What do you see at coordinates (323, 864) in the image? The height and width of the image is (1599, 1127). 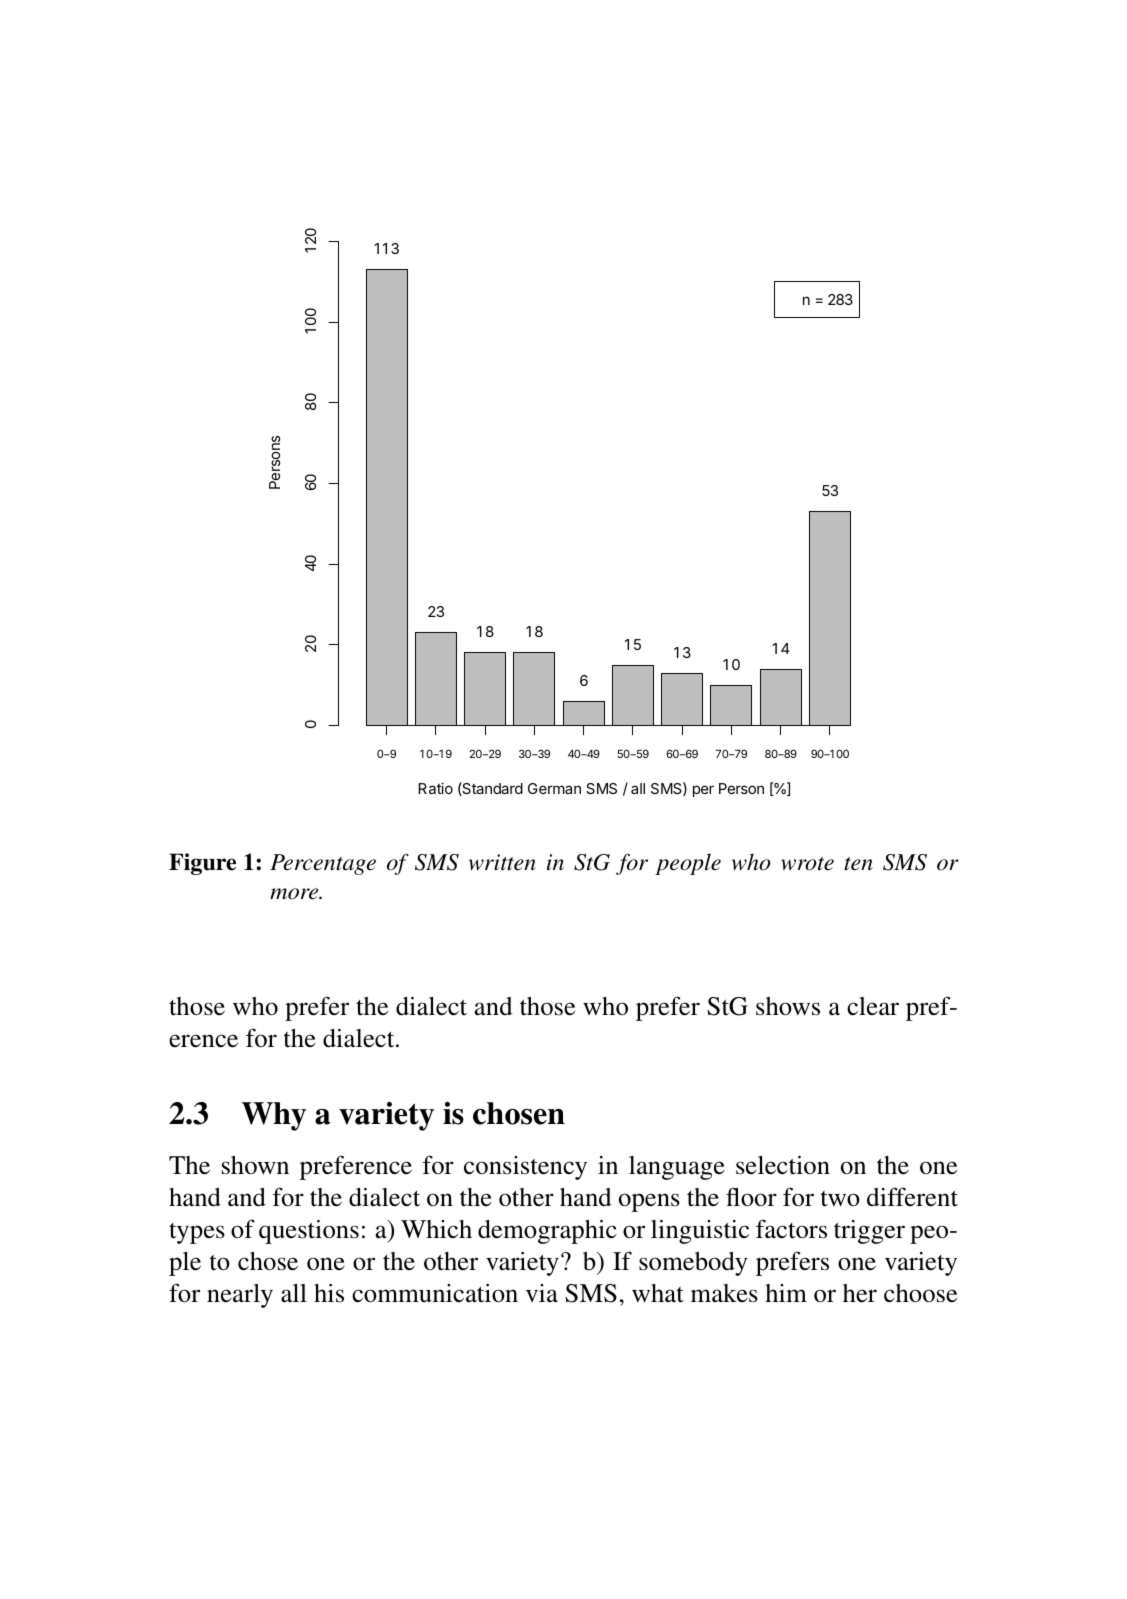 I see `Percentage` at bounding box center [323, 864].
